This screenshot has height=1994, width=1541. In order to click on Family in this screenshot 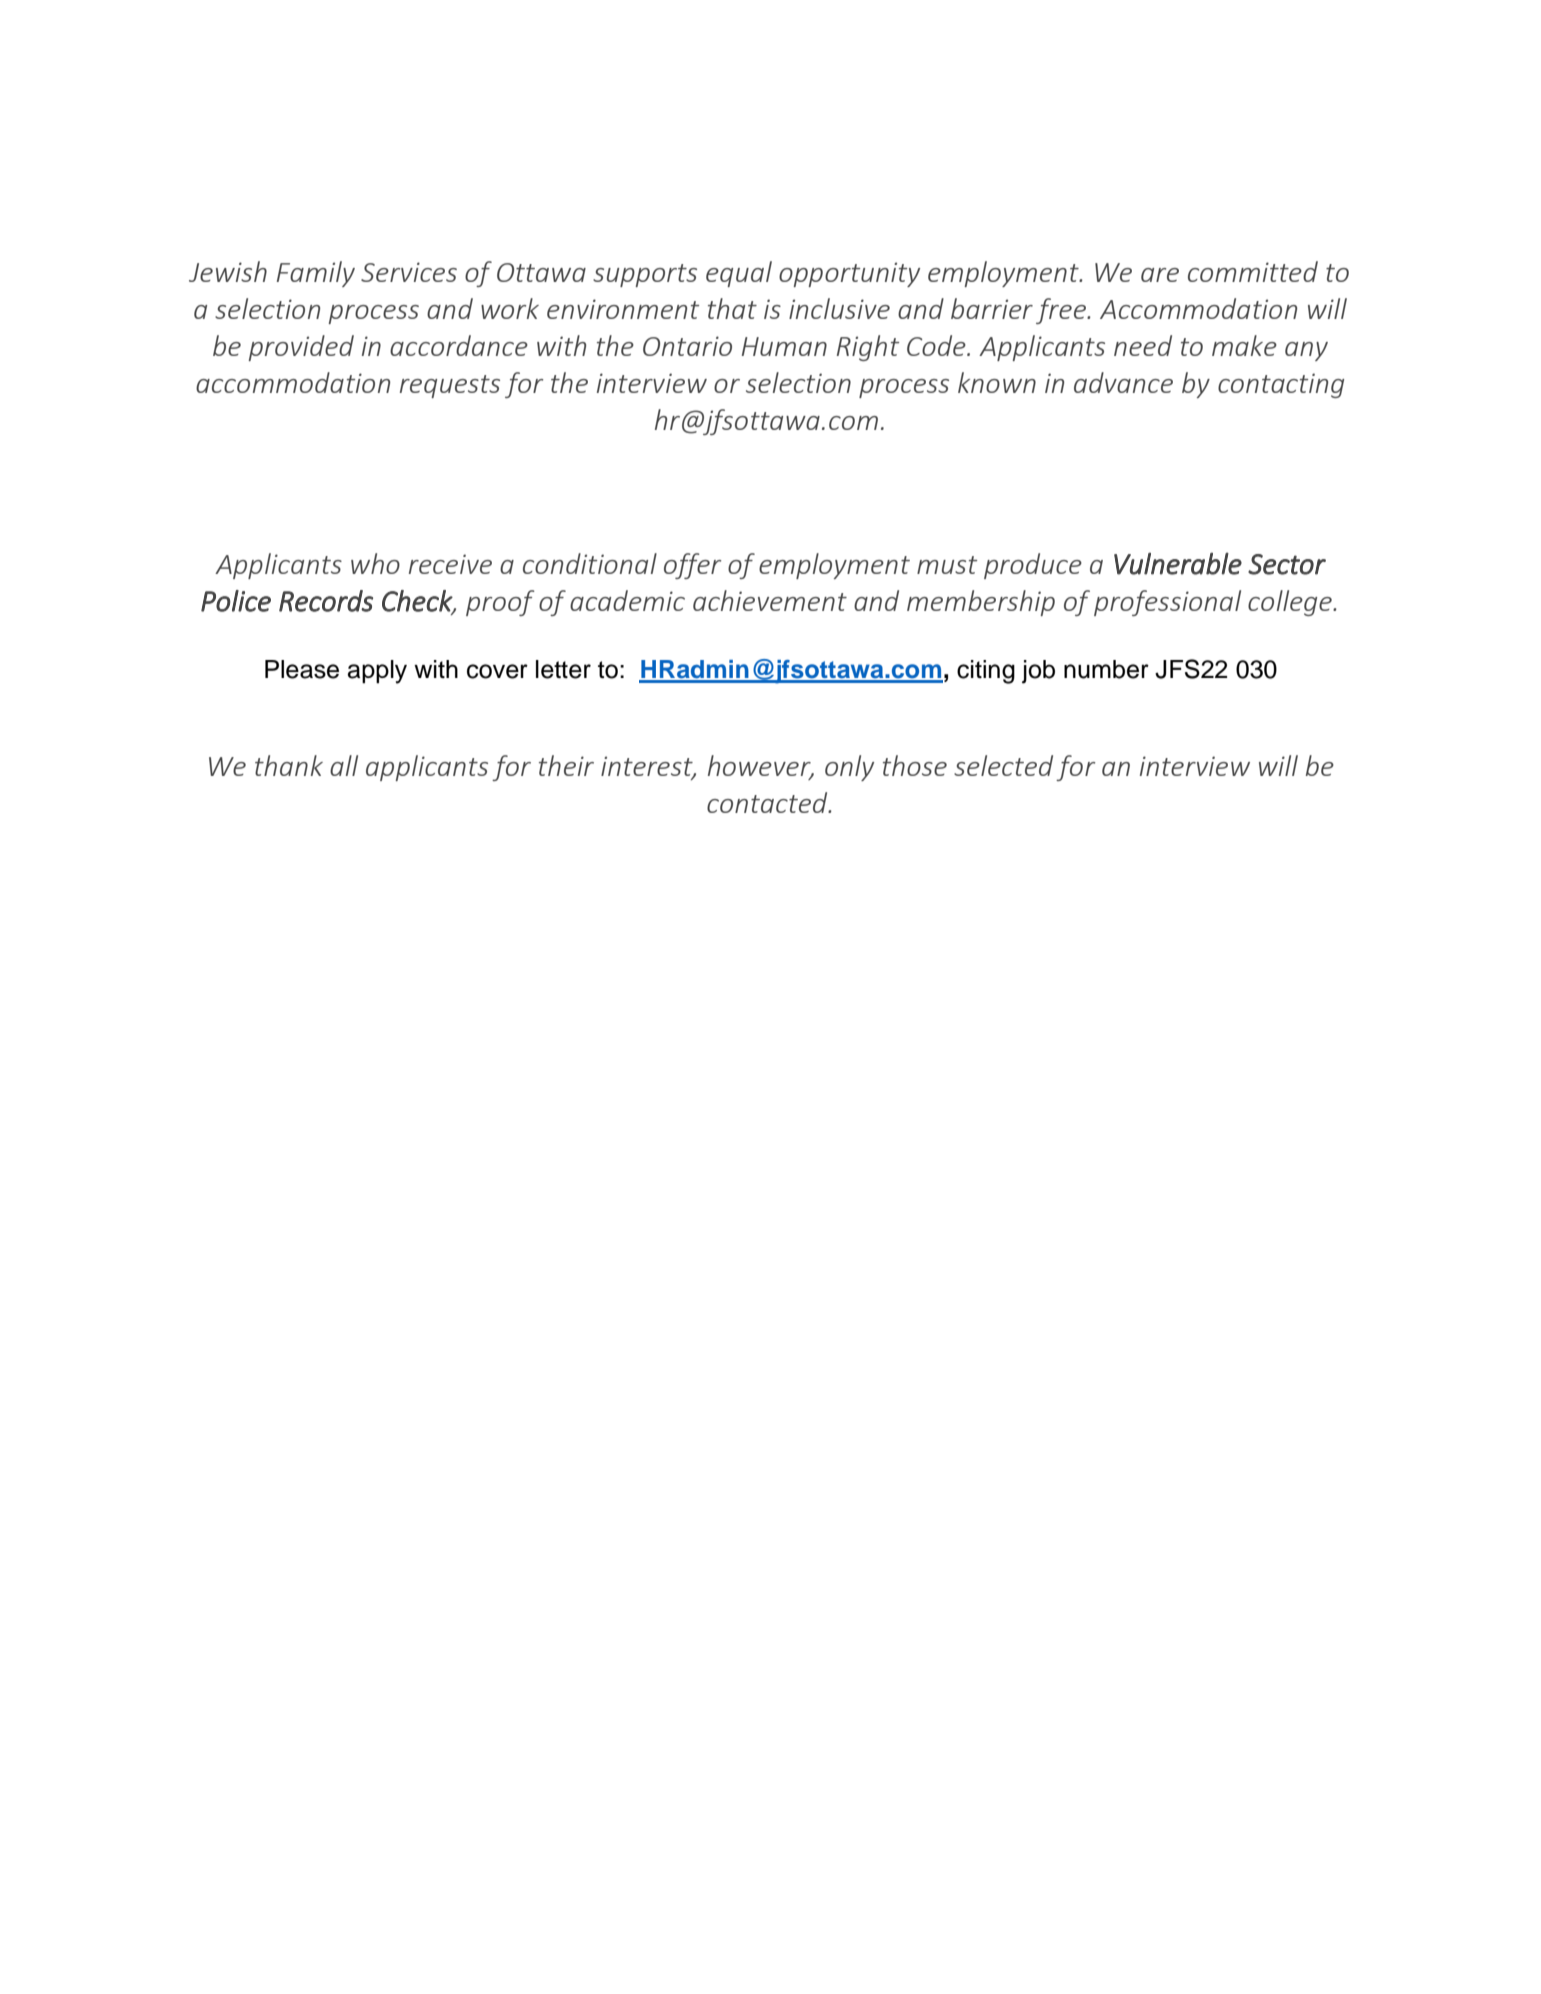, I will do `click(316, 274)`.
